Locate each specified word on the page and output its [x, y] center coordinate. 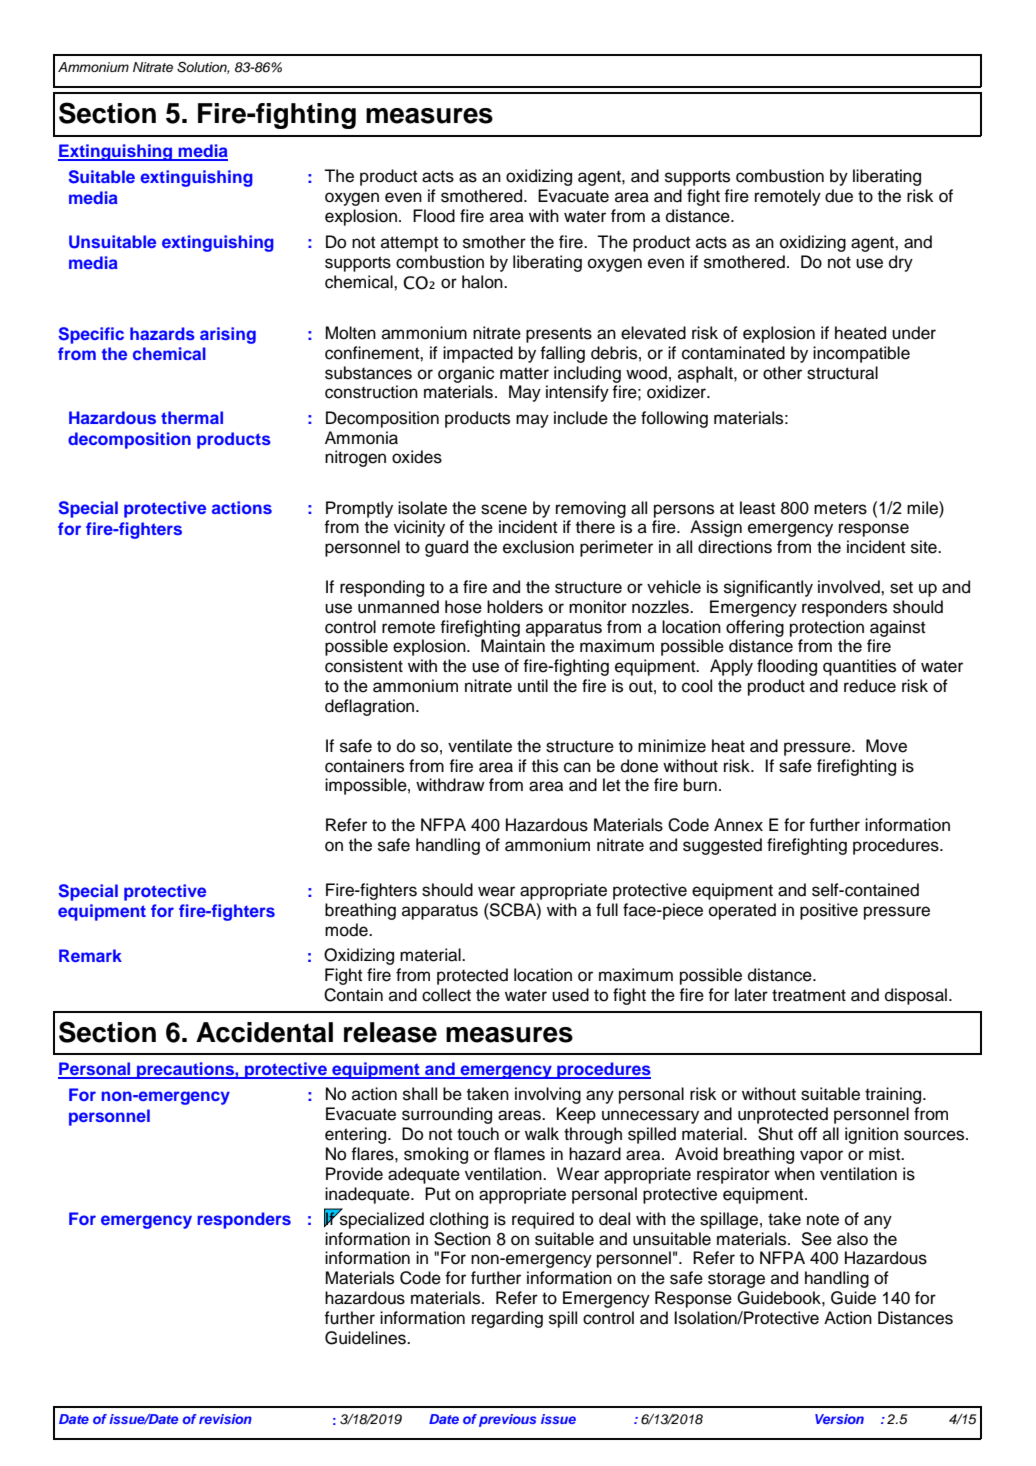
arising [228, 335]
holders [515, 607]
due [839, 196]
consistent [364, 666]
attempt [409, 244]
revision [225, 1419]
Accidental [264, 1032]
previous [507, 1420]
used [570, 995]
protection [827, 628]
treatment [809, 995]
